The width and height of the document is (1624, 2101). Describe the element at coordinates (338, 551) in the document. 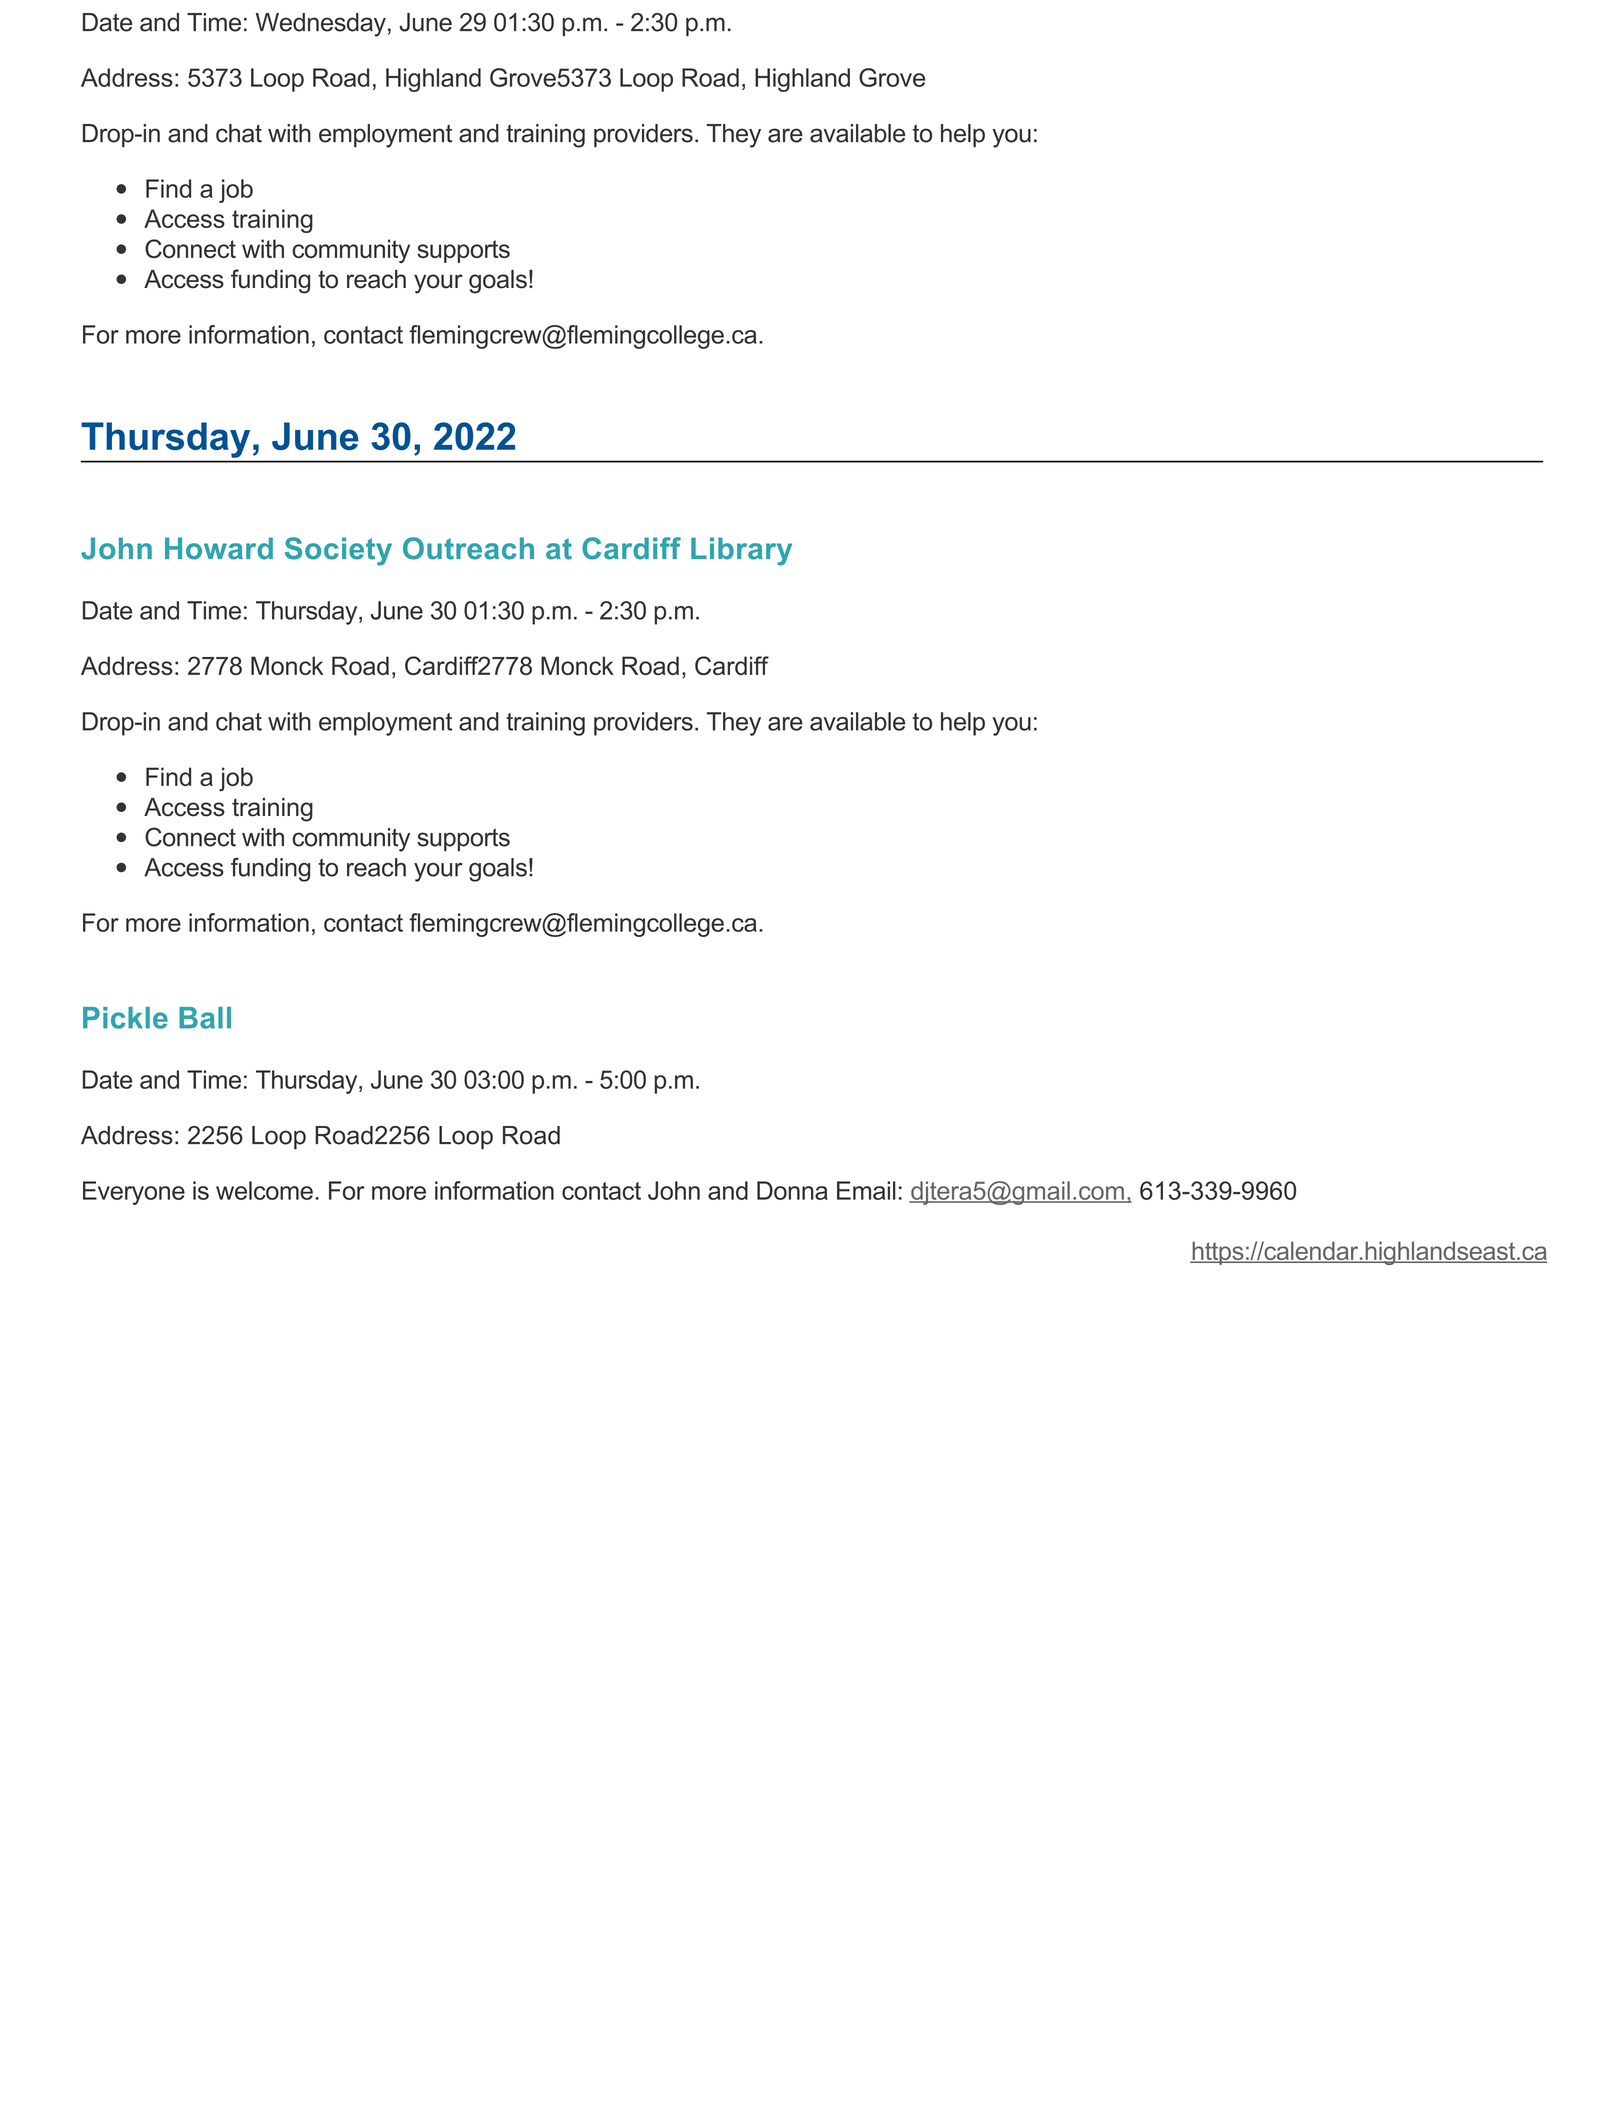

I see `Society` at that location.
